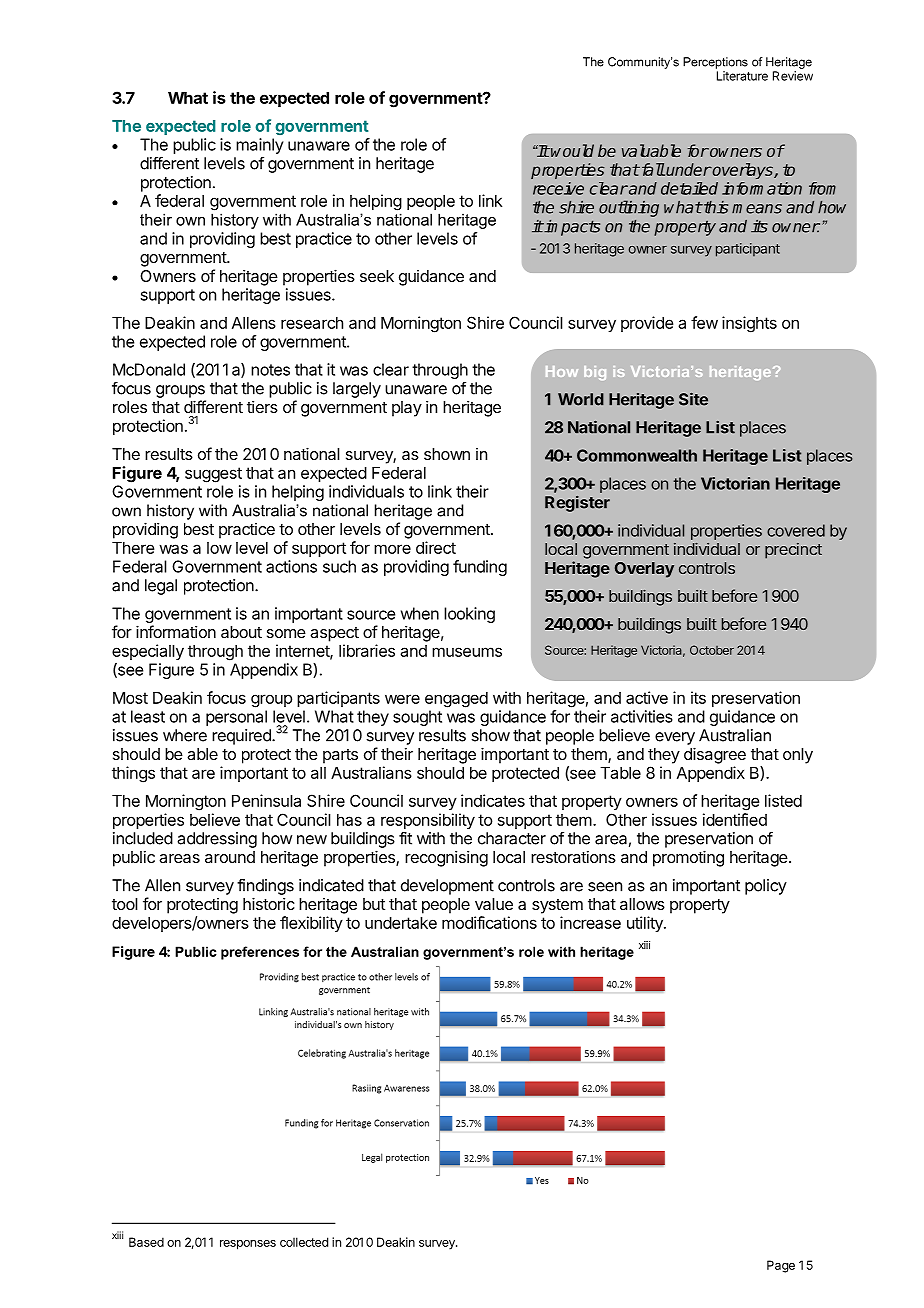 This screenshot has width=924, height=1308. I want to click on would, so click(572, 150).
